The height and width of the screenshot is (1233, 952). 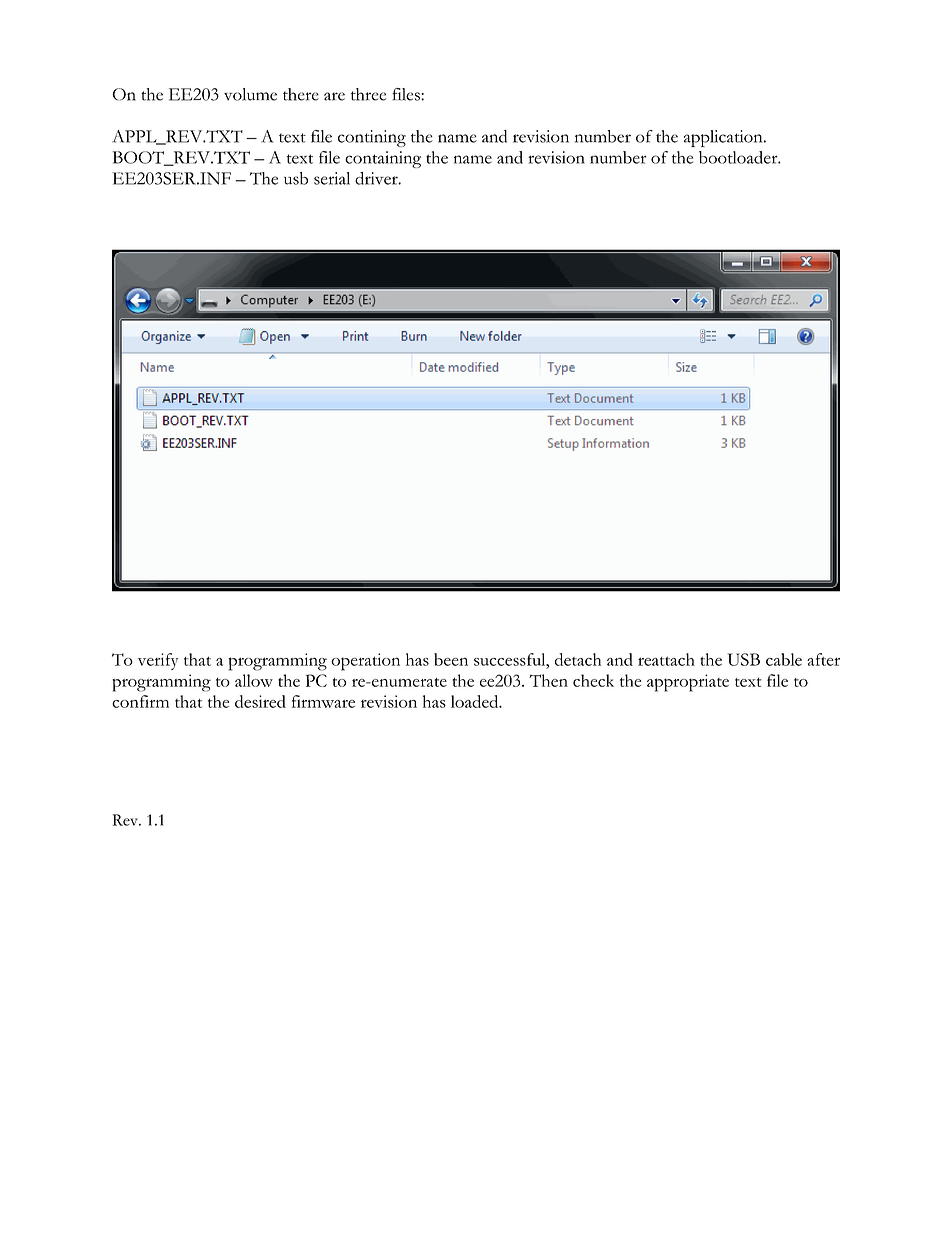 What do you see at coordinates (451, 659) in the screenshot?
I see `been` at bounding box center [451, 659].
